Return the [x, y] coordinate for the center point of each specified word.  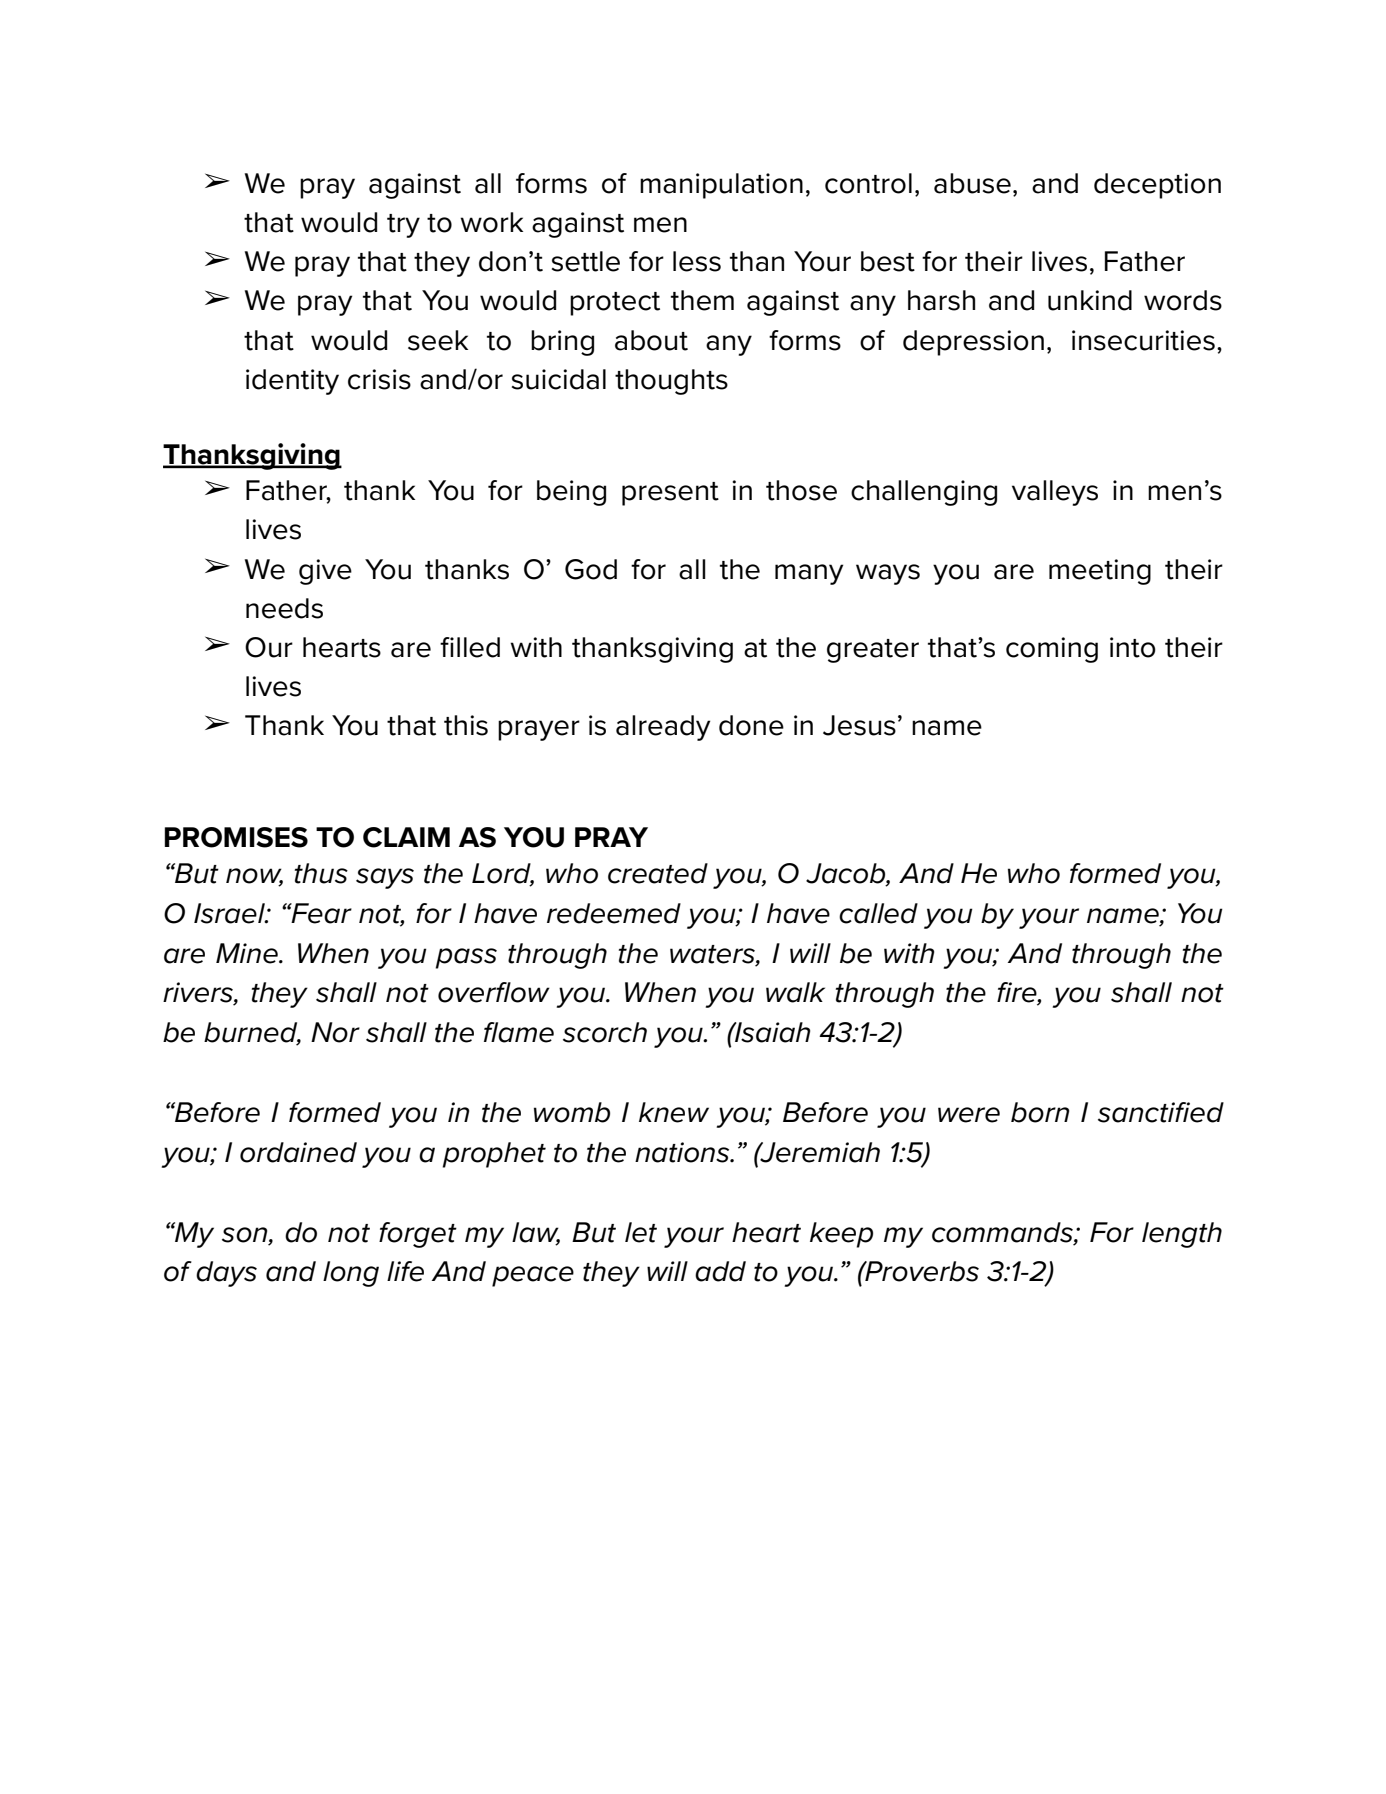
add [720, 1271]
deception [1157, 186]
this [466, 725]
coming [1052, 650]
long [351, 1274]
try [403, 226]
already [663, 728]
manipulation [721, 186]
